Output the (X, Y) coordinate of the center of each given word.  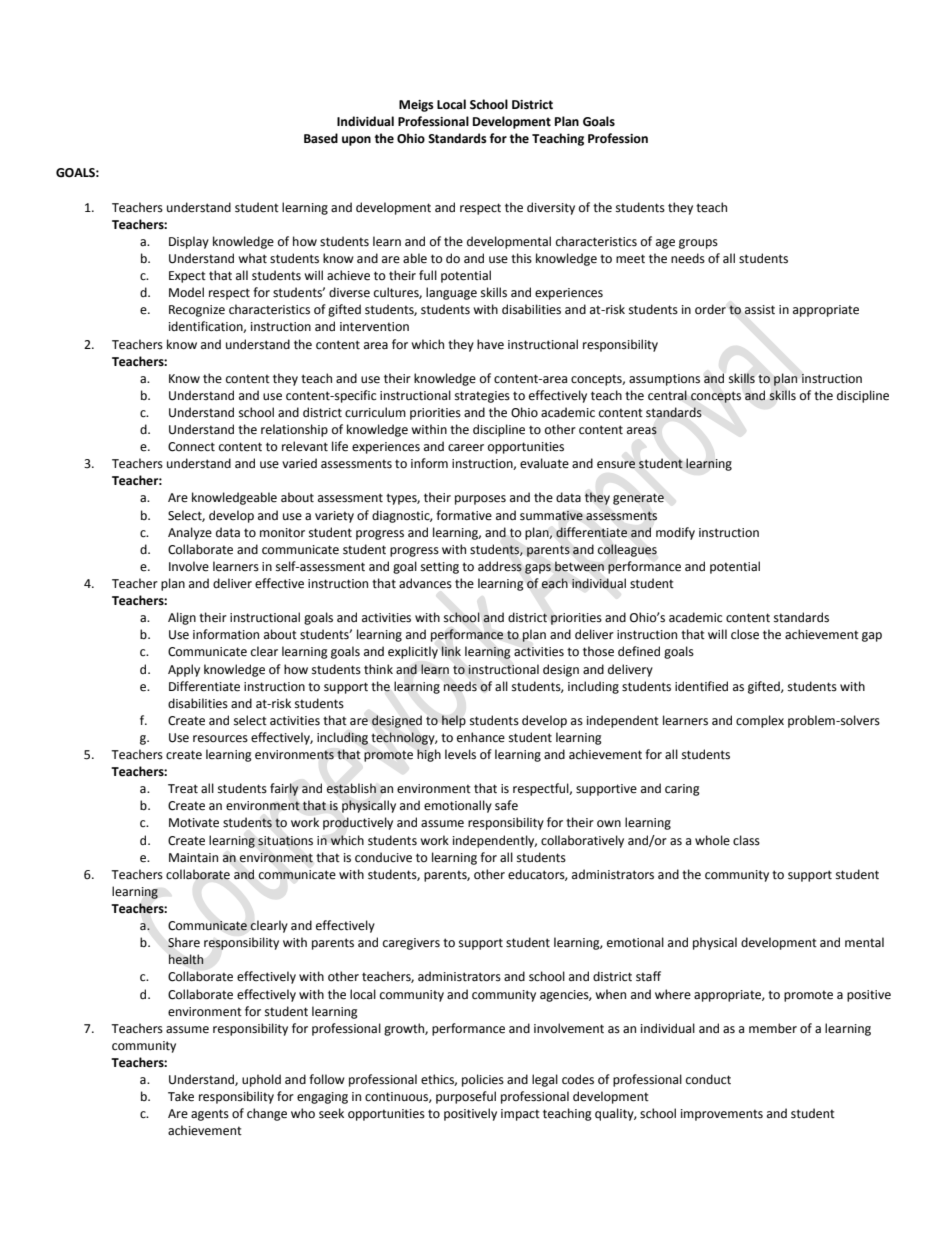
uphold (261, 1080)
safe (506, 805)
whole (712, 840)
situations (285, 841)
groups (698, 244)
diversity (551, 208)
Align (182, 618)
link (451, 651)
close (745, 634)
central (667, 395)
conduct (708, 1079)
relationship (294, 430)
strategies (482, 397)
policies (483, 1080)
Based (321, 138)
